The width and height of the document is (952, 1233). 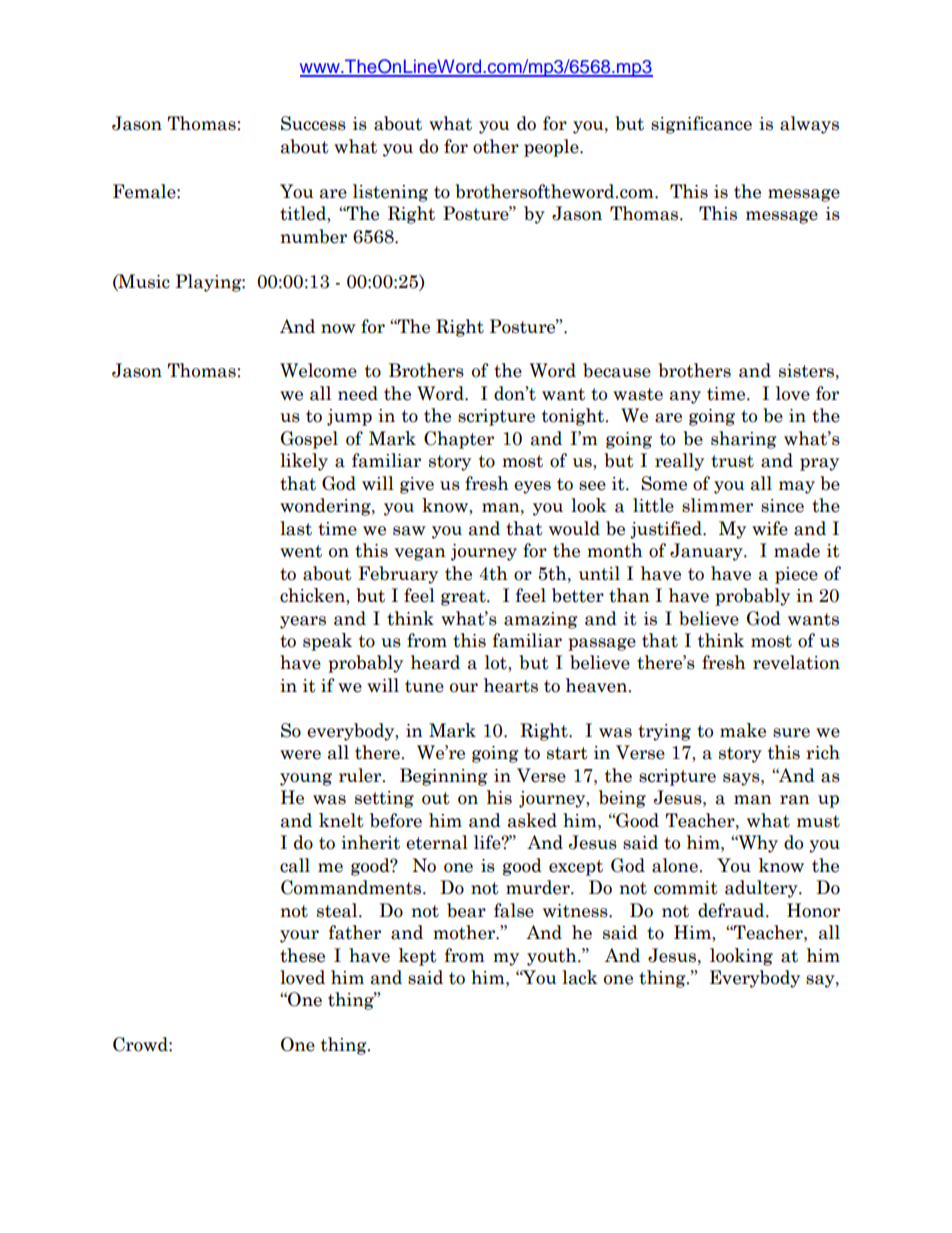 I want to click on sharing, so click(x=744, y=440).
